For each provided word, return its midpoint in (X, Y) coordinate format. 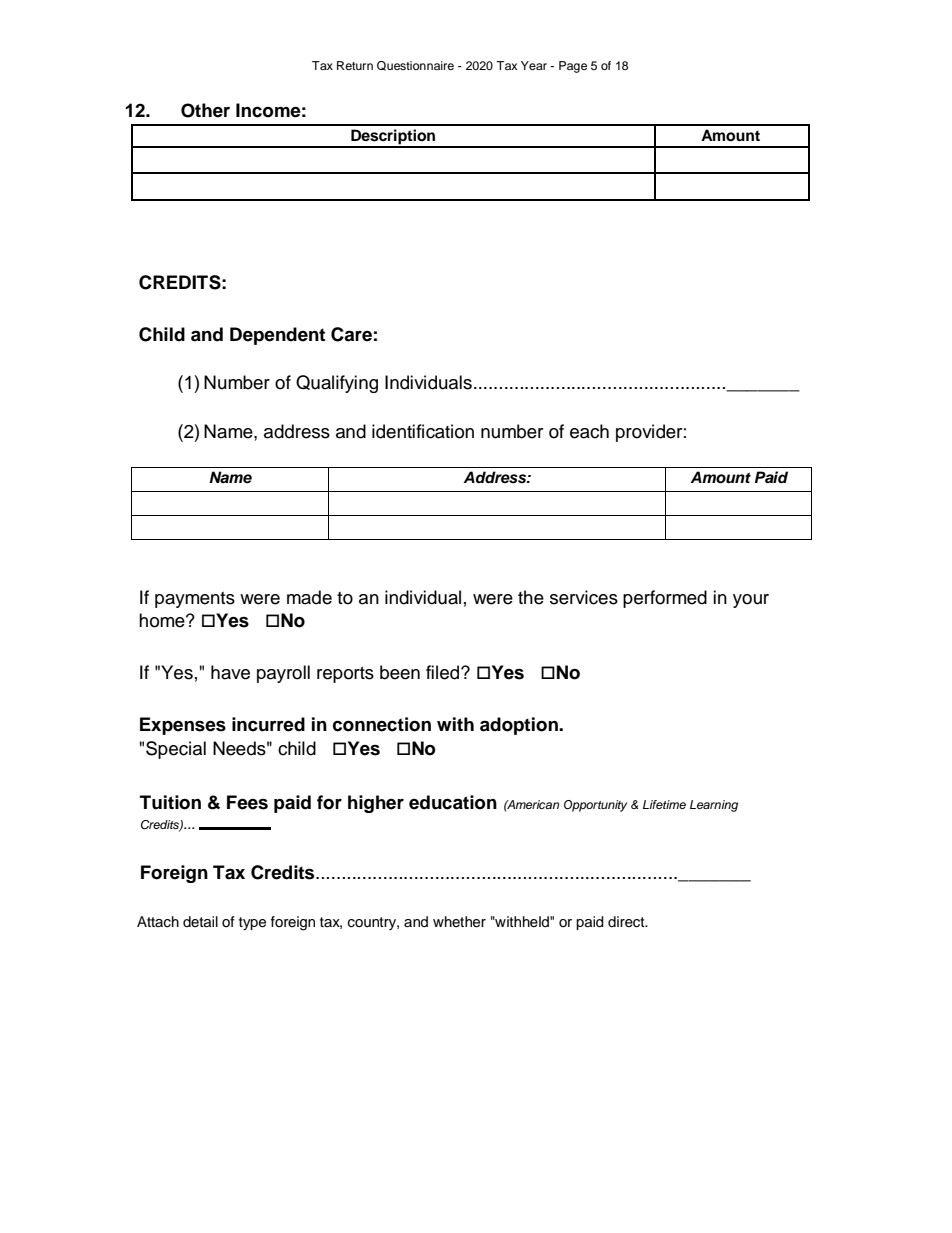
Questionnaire (415, 66)
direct (627, 922)
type (252, 923)
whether (459, 922)
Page (573, 67)
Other (205, 110)
